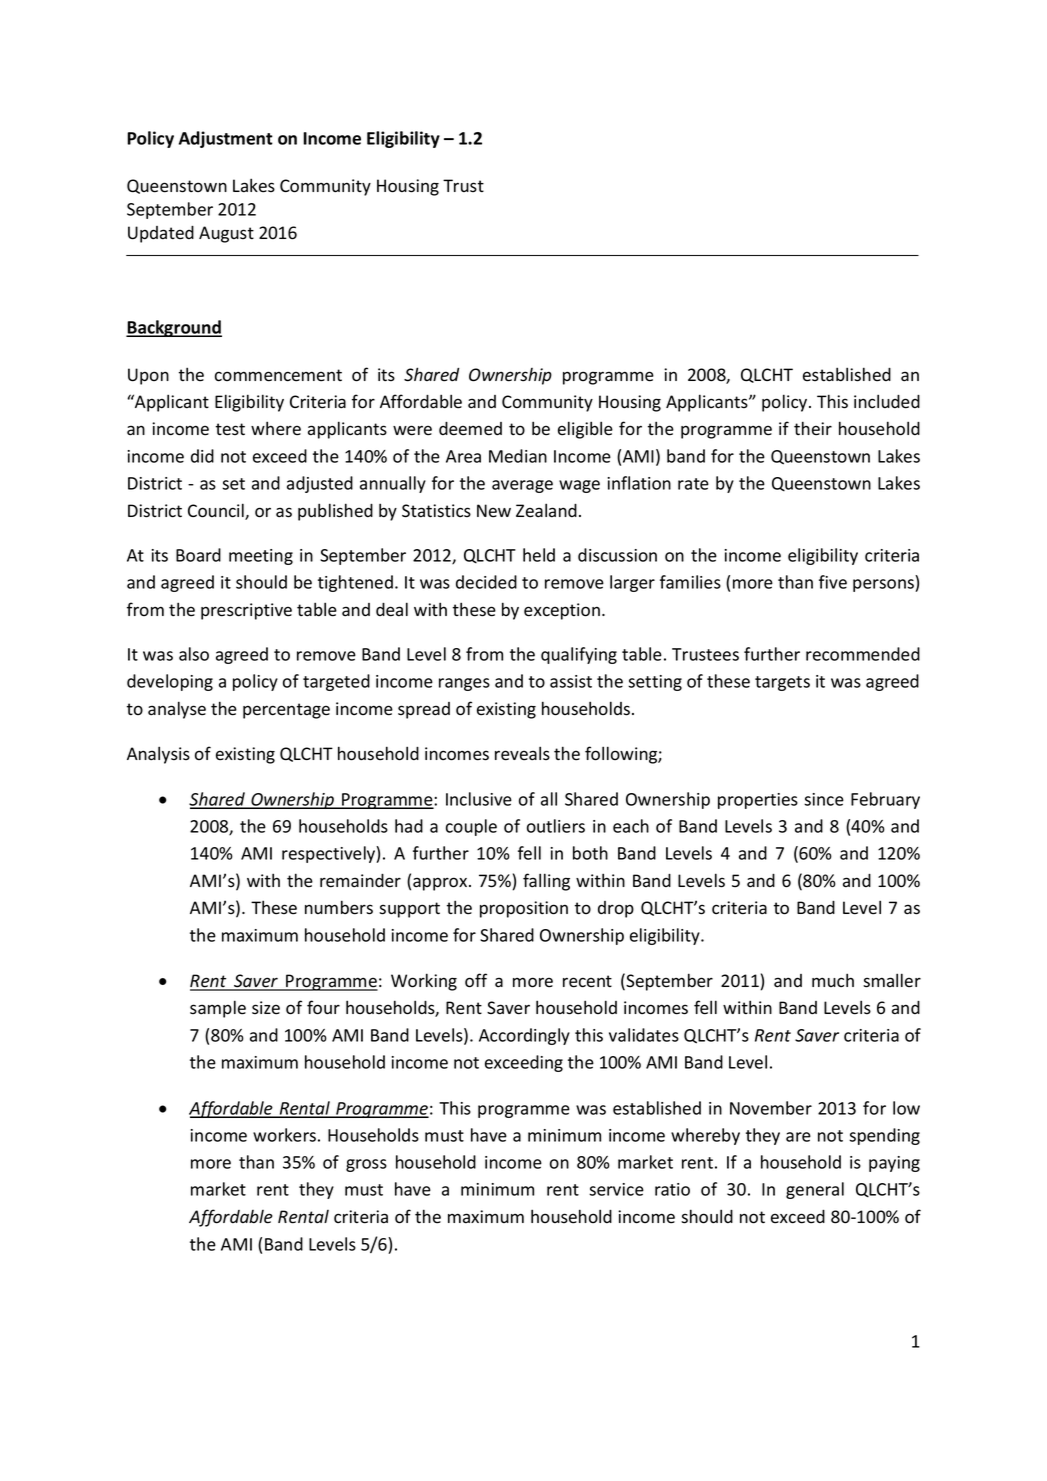 The image size is (1047, 1481). Describe the element at coordinates (230, 429) in the screenshot. I see `test` at that location.
